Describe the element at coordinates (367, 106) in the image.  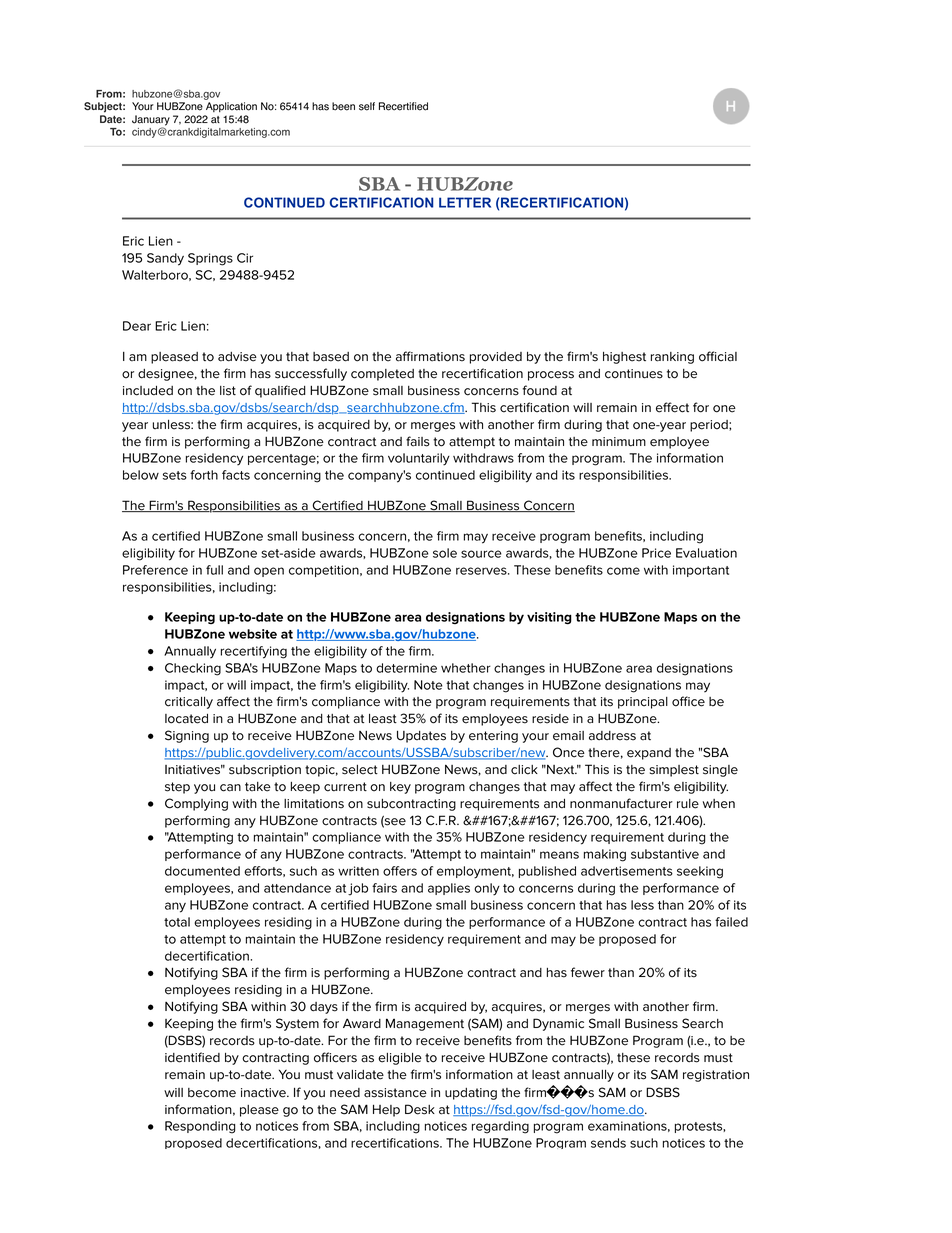
I see `self` at that location.
